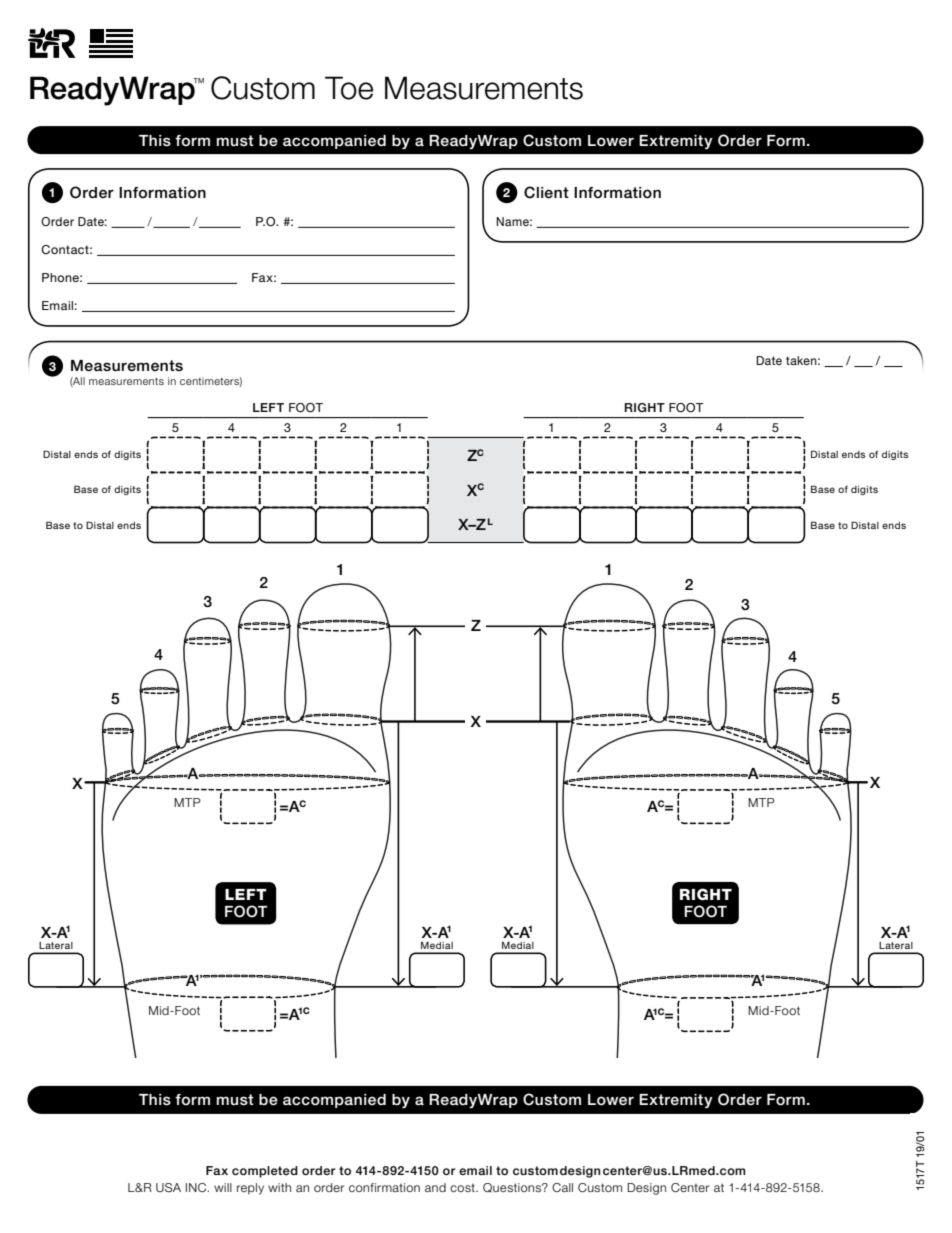 The width and height of the document is (952, 1233). Describe the element at coordinates (349, 88) in the document. I see `Toe` at that location.
